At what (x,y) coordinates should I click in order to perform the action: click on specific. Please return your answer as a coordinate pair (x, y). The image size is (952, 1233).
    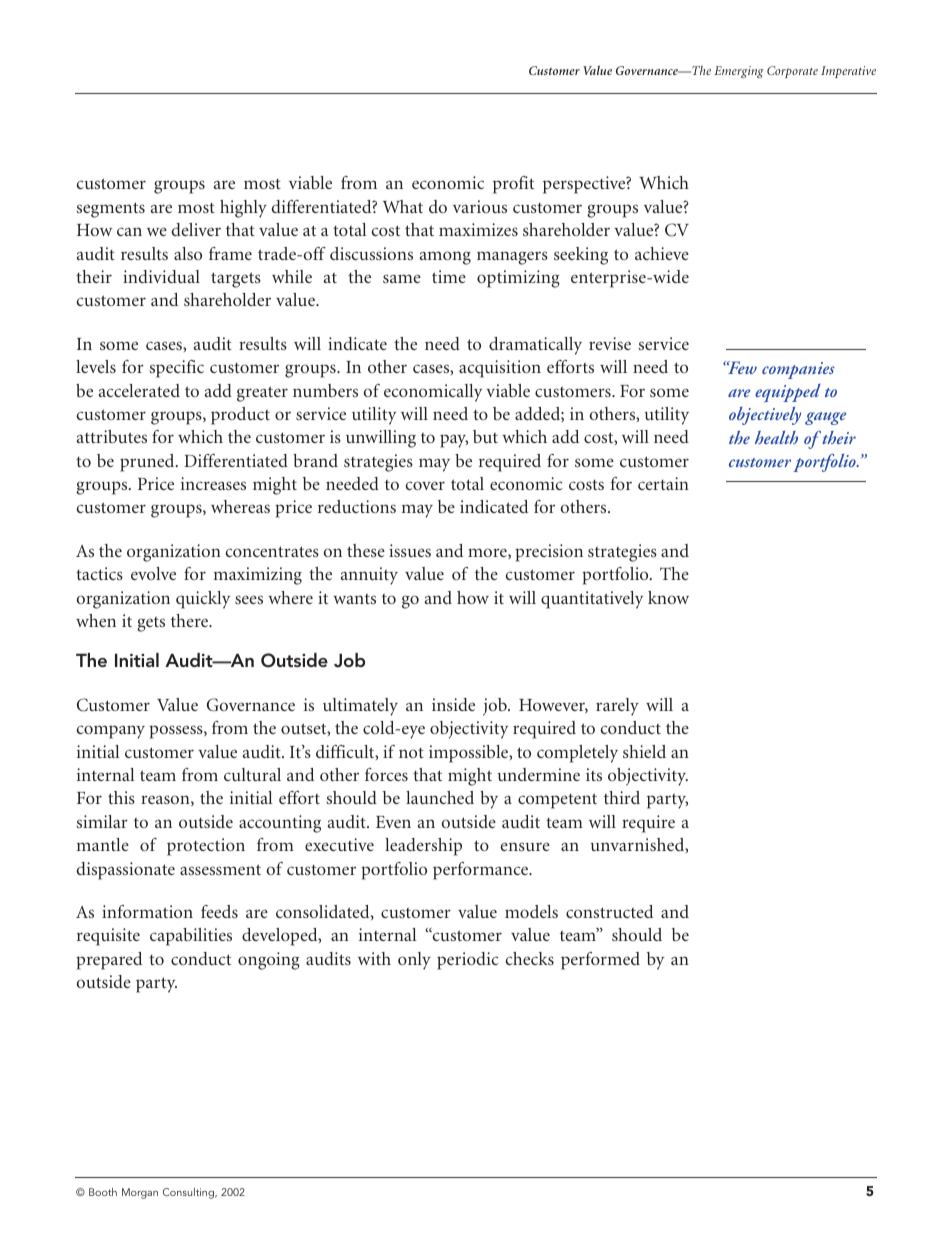
    Looking at the image, I should click on (176, 369).
